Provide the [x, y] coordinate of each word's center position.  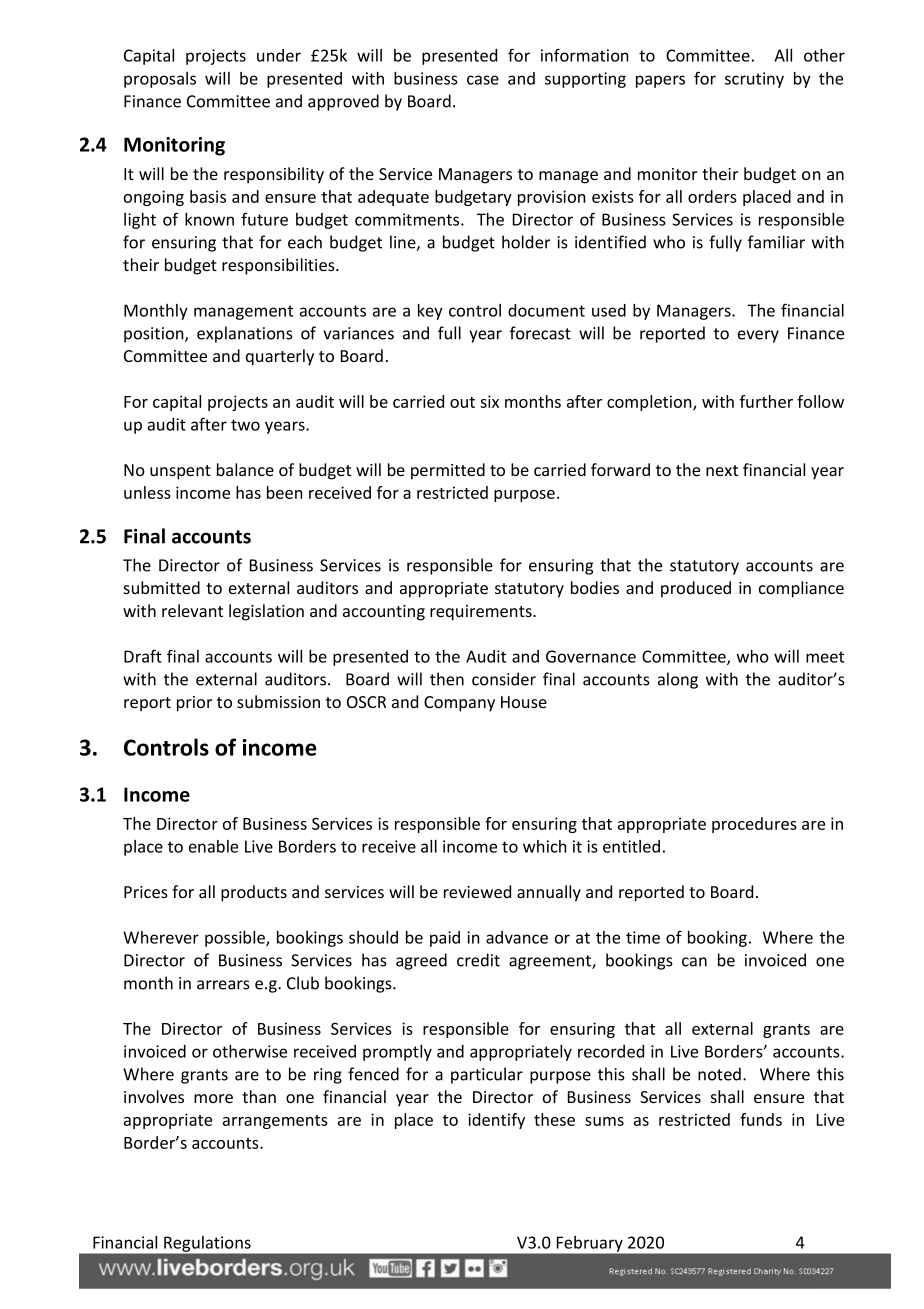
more [213, 1098]
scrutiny [754, 80]
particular [487, 1075]
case [483, 80]
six [489, 401]
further [766, 401]
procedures [754, 825]
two [245, 425]
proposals [160, 80]
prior [194, 704]
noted [719, 1074]
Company [459, 704]
